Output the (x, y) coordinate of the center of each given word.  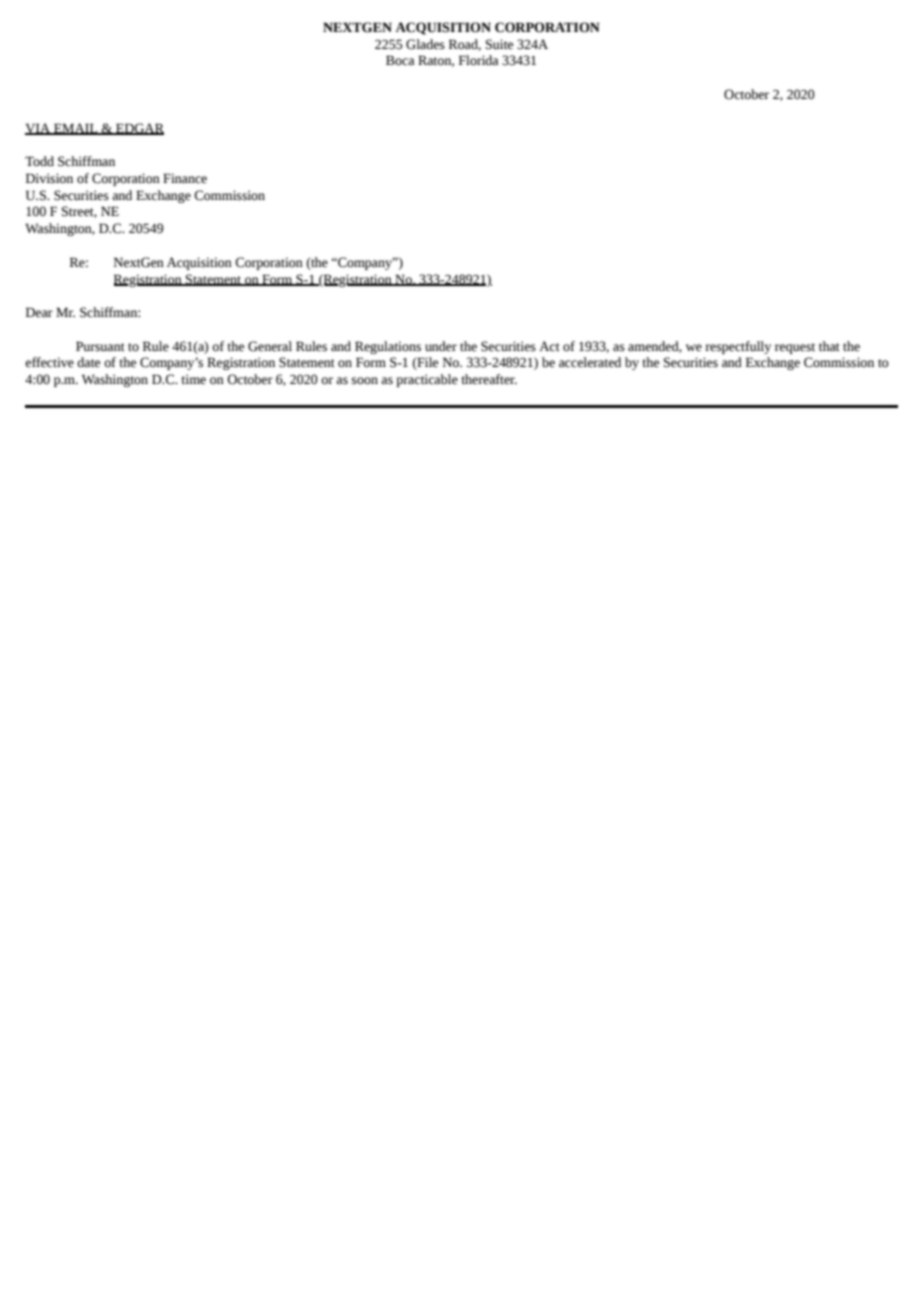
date (88, 362)
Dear (39, 312)
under (441, 346)
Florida (479, 60)
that (829, 346)
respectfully (738, 347)
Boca (400, 60)
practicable (427, 380)
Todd (39, 161)
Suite (499, 44)
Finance (185, 178)
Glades (425, 44)
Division (49, 178)
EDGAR (139, 129)
